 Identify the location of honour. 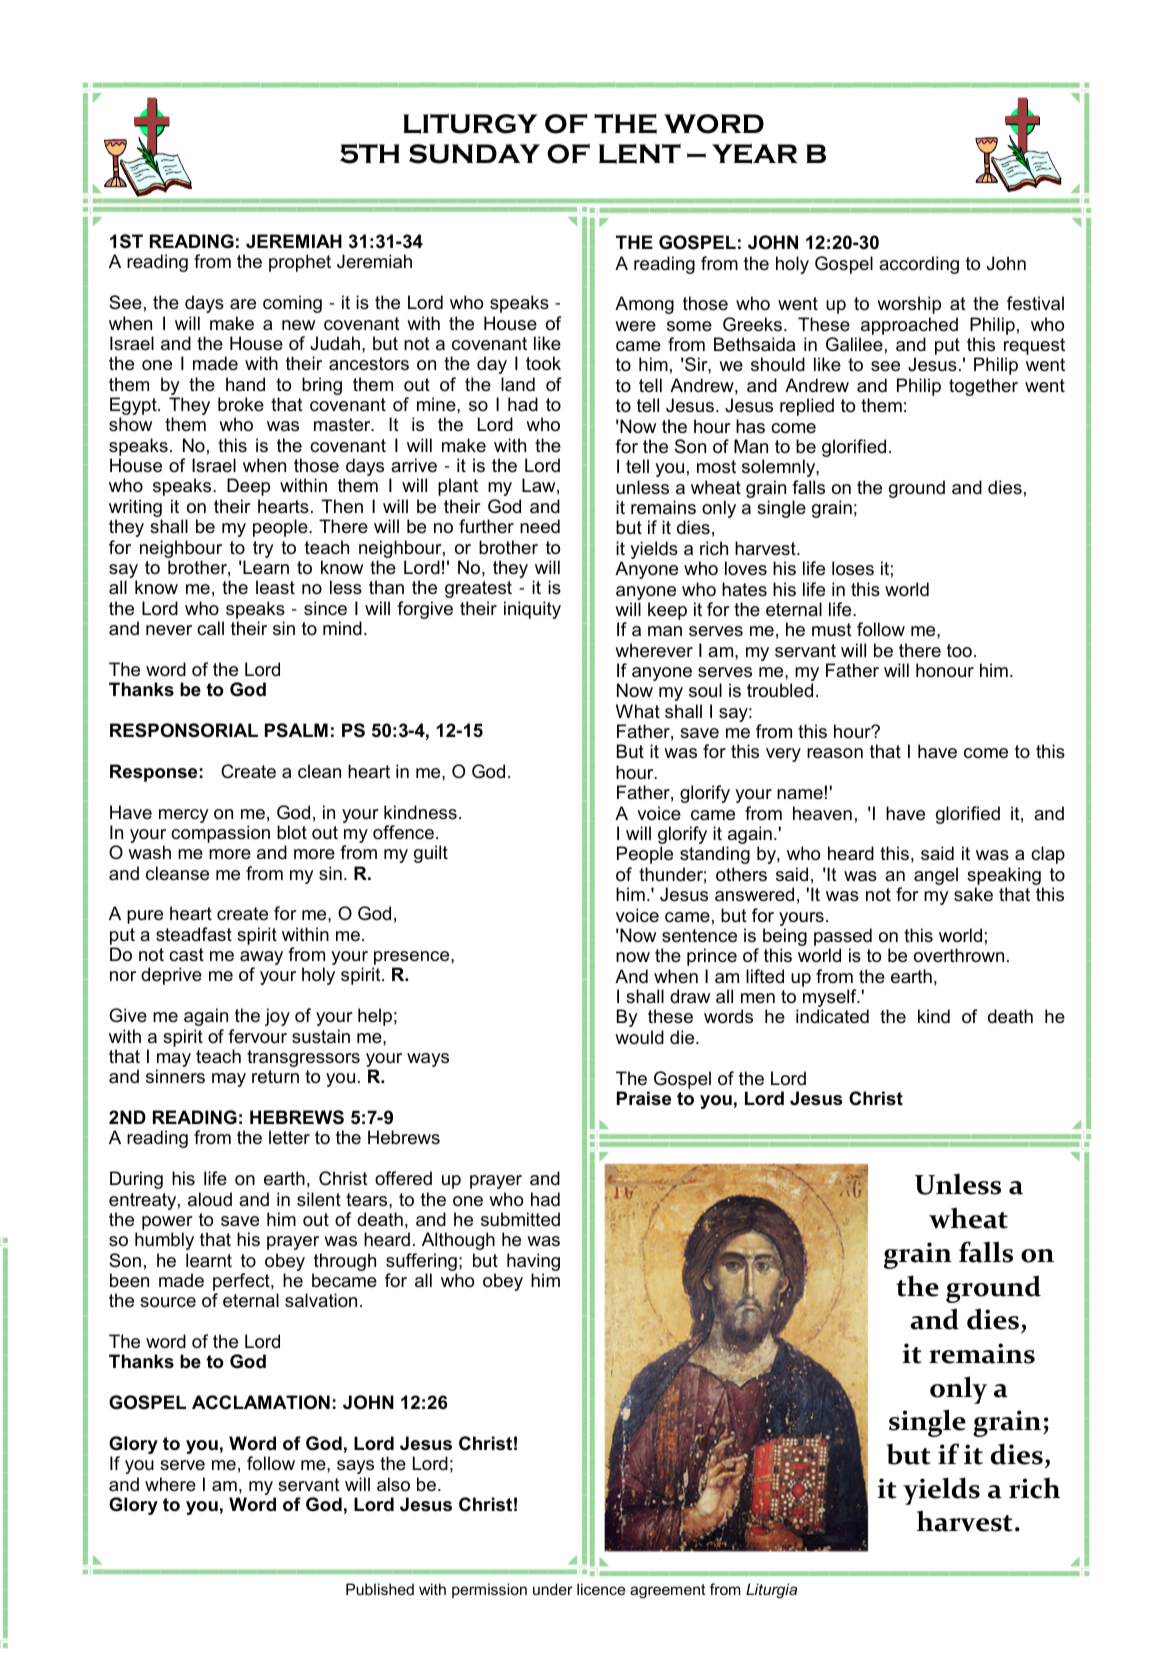
(945, 670).
